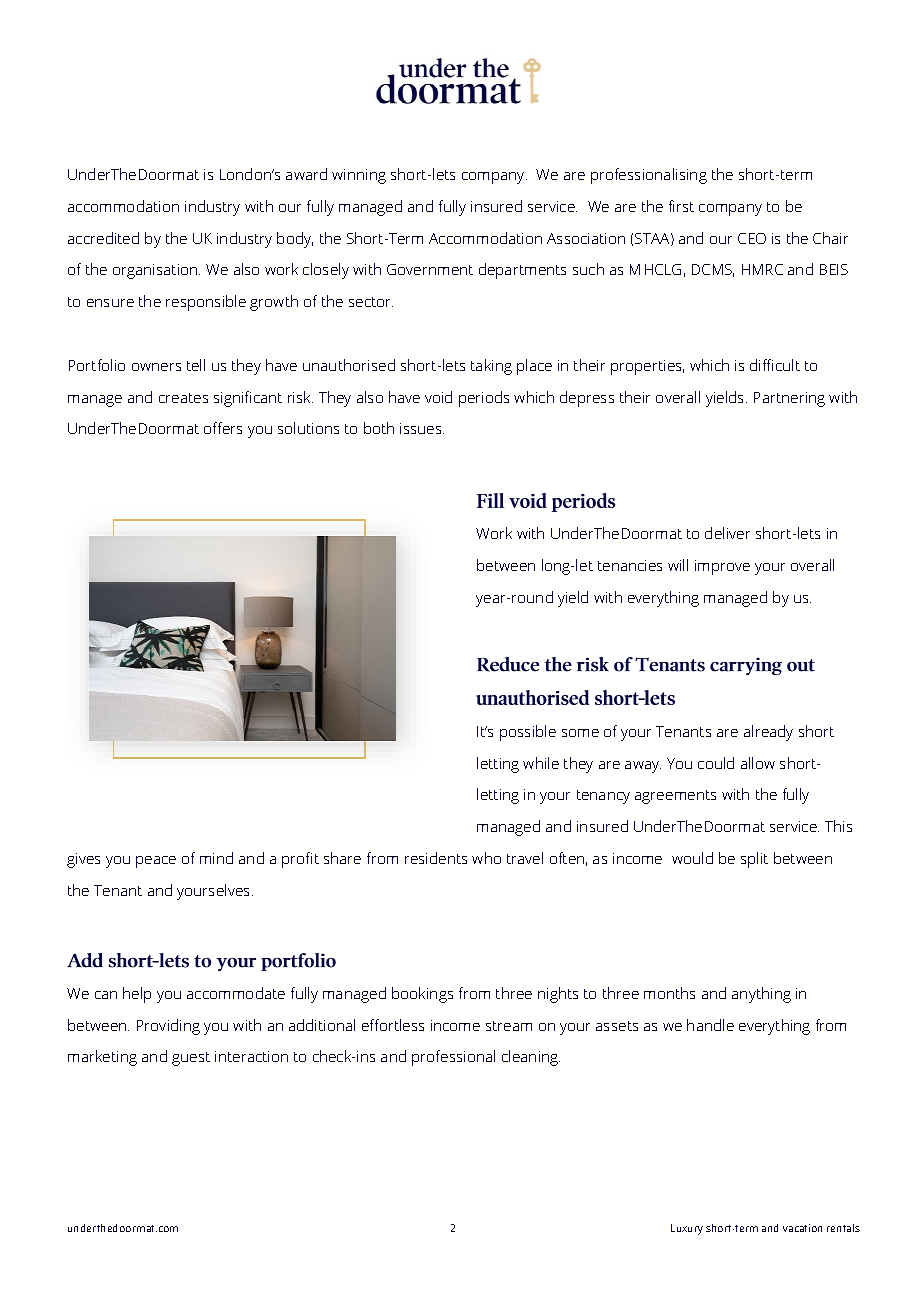  Describe the element at coordinates (531, 1058) in the screenshot. I see `cleaning` at that location.
